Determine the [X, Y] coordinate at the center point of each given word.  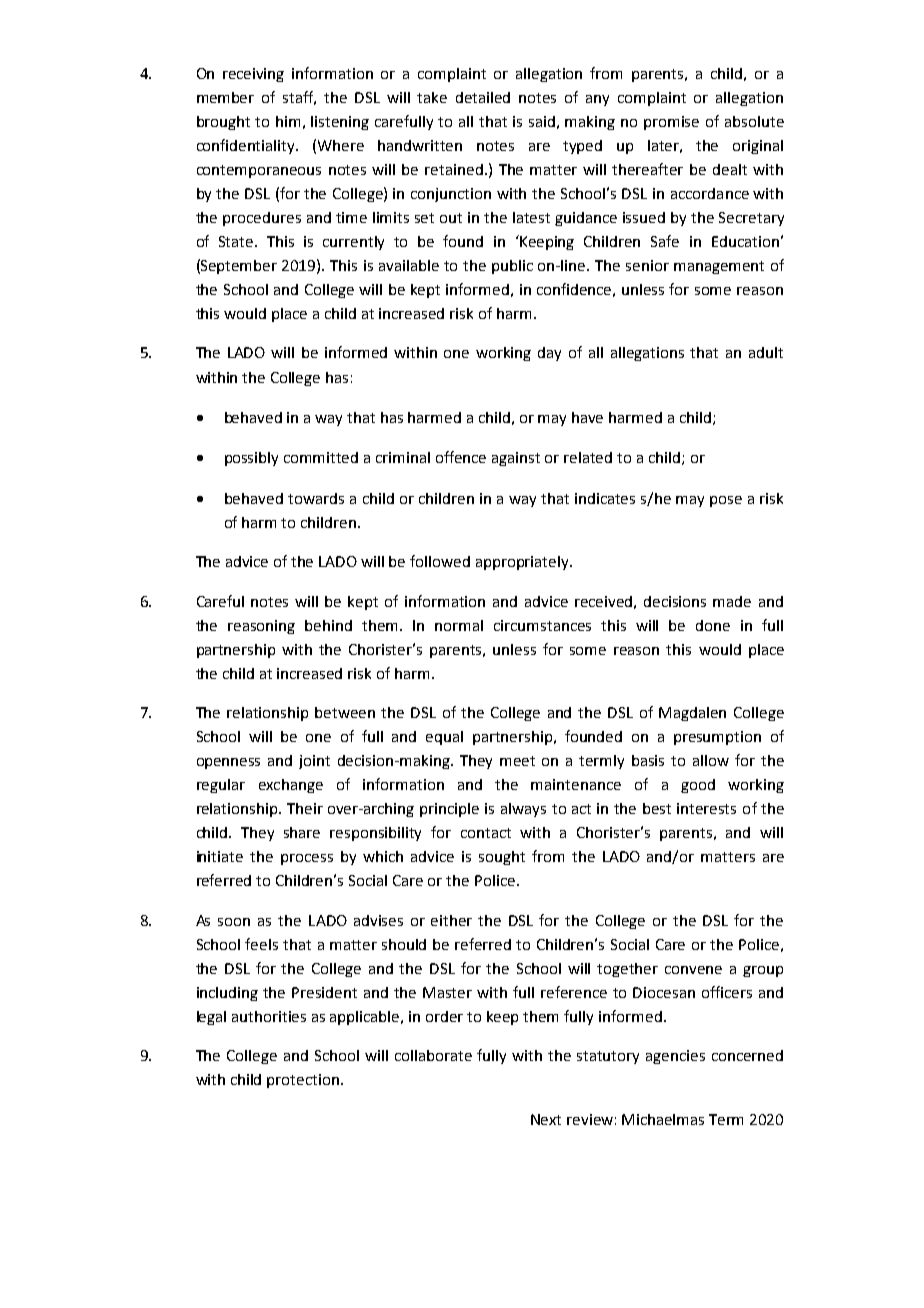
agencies [675, 1057]
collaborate [433, 1055]
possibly [251, 459]
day [549, 354]
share [302, 832]
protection [304, 1081]
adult [766, 352]
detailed [483, 97]
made [732, 601]
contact [486, 833]
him [288, 121]
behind [328, 625]
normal [459, 625]
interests [706, 808]
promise [671, 123]
